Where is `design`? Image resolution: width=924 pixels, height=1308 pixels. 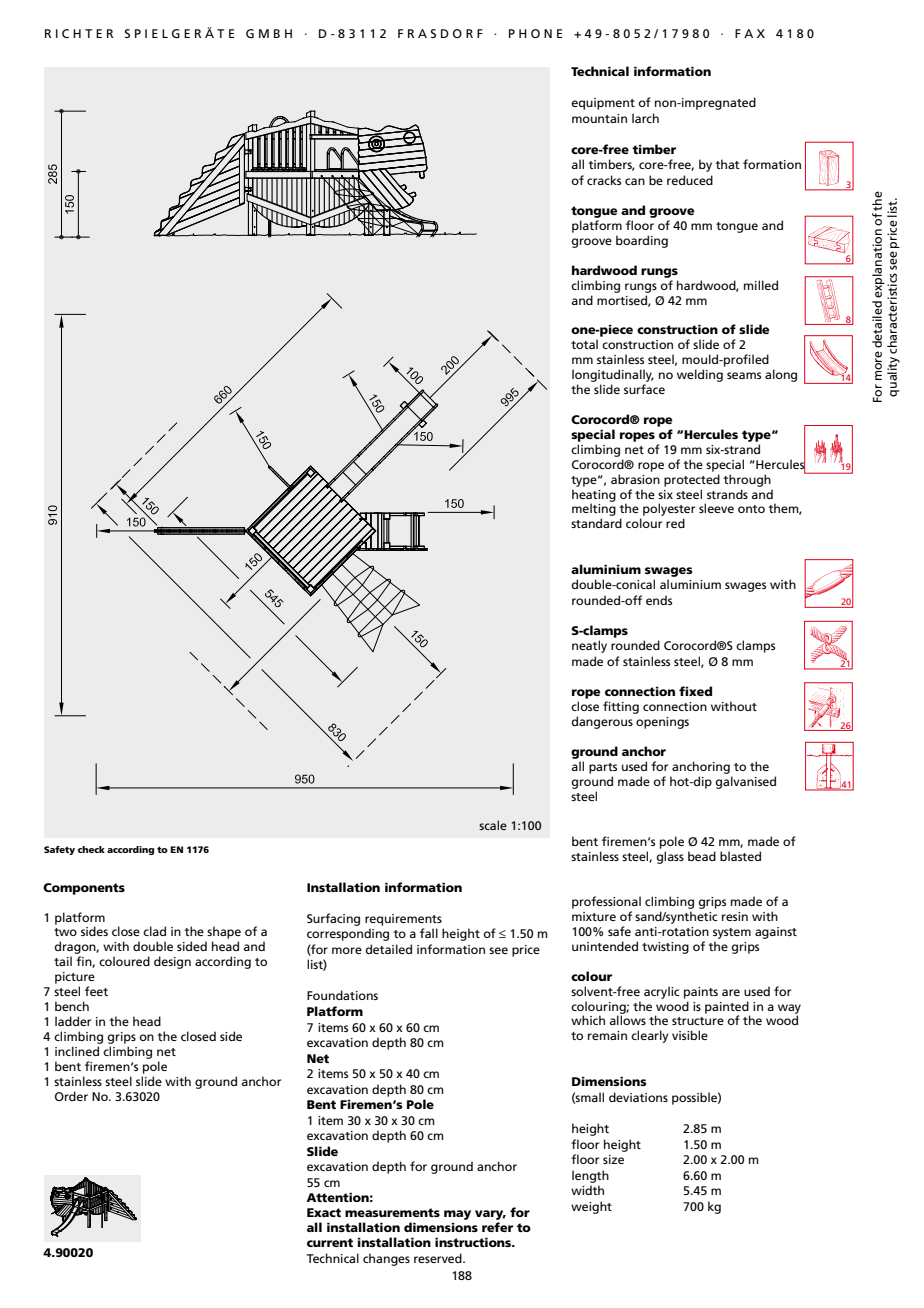 design is located at coordinates (172, 962).
